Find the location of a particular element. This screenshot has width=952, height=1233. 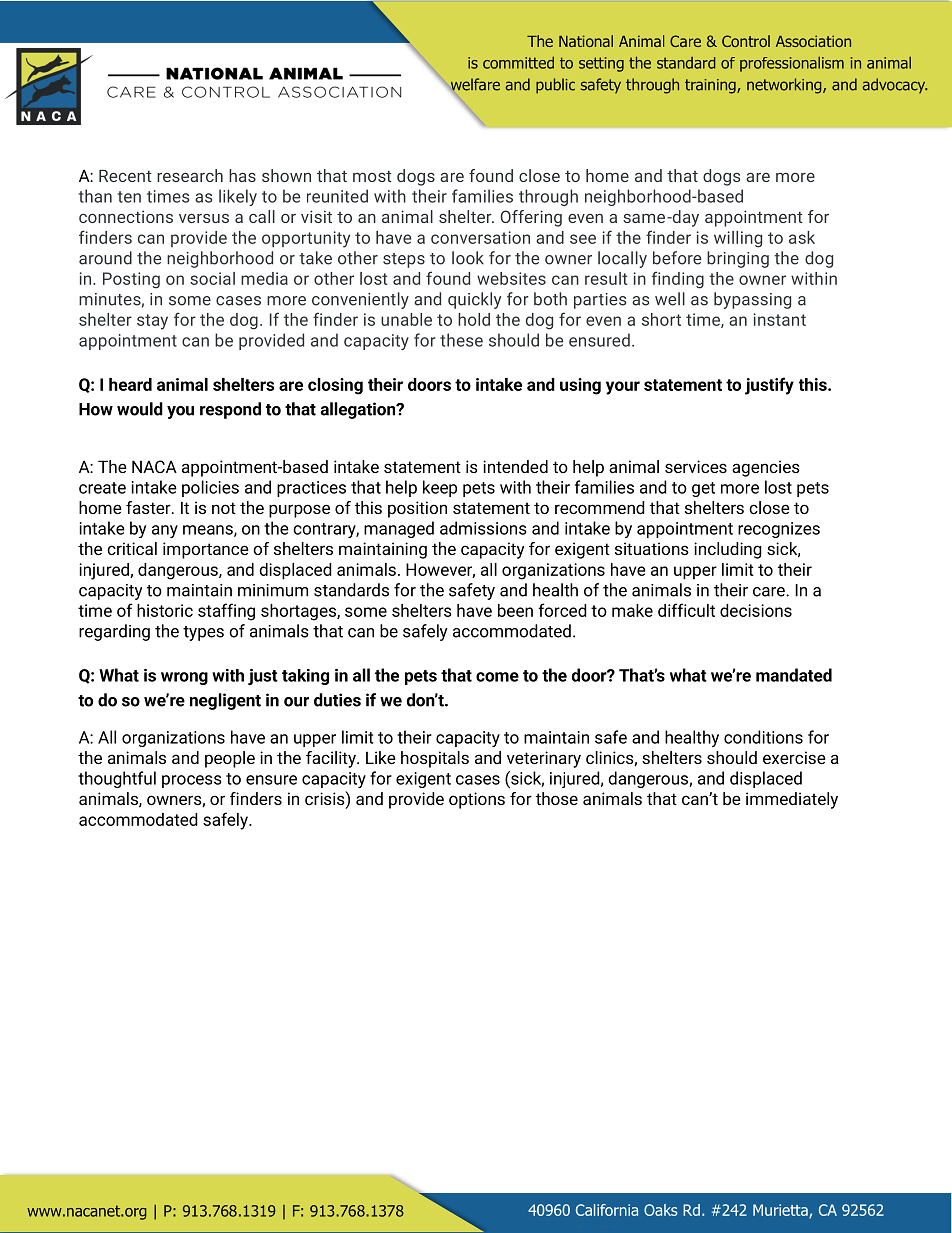

Oaks is located at coordinates (661, 1210).
